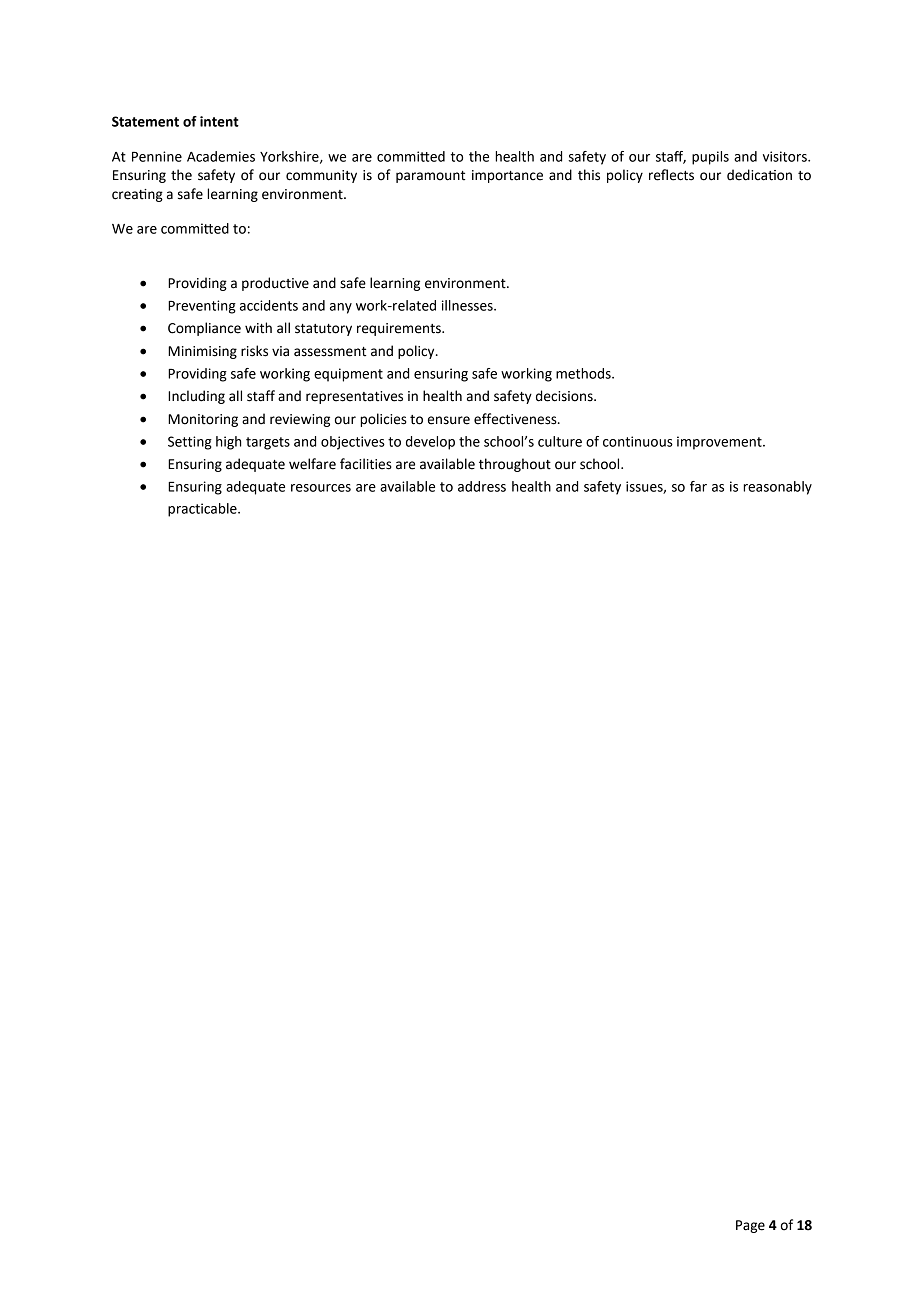 The height and width of the document is (1308, 924). What do you see at coordinates (430, 177) in the document?
I see `paramount` at bounding box center [430, 177].
